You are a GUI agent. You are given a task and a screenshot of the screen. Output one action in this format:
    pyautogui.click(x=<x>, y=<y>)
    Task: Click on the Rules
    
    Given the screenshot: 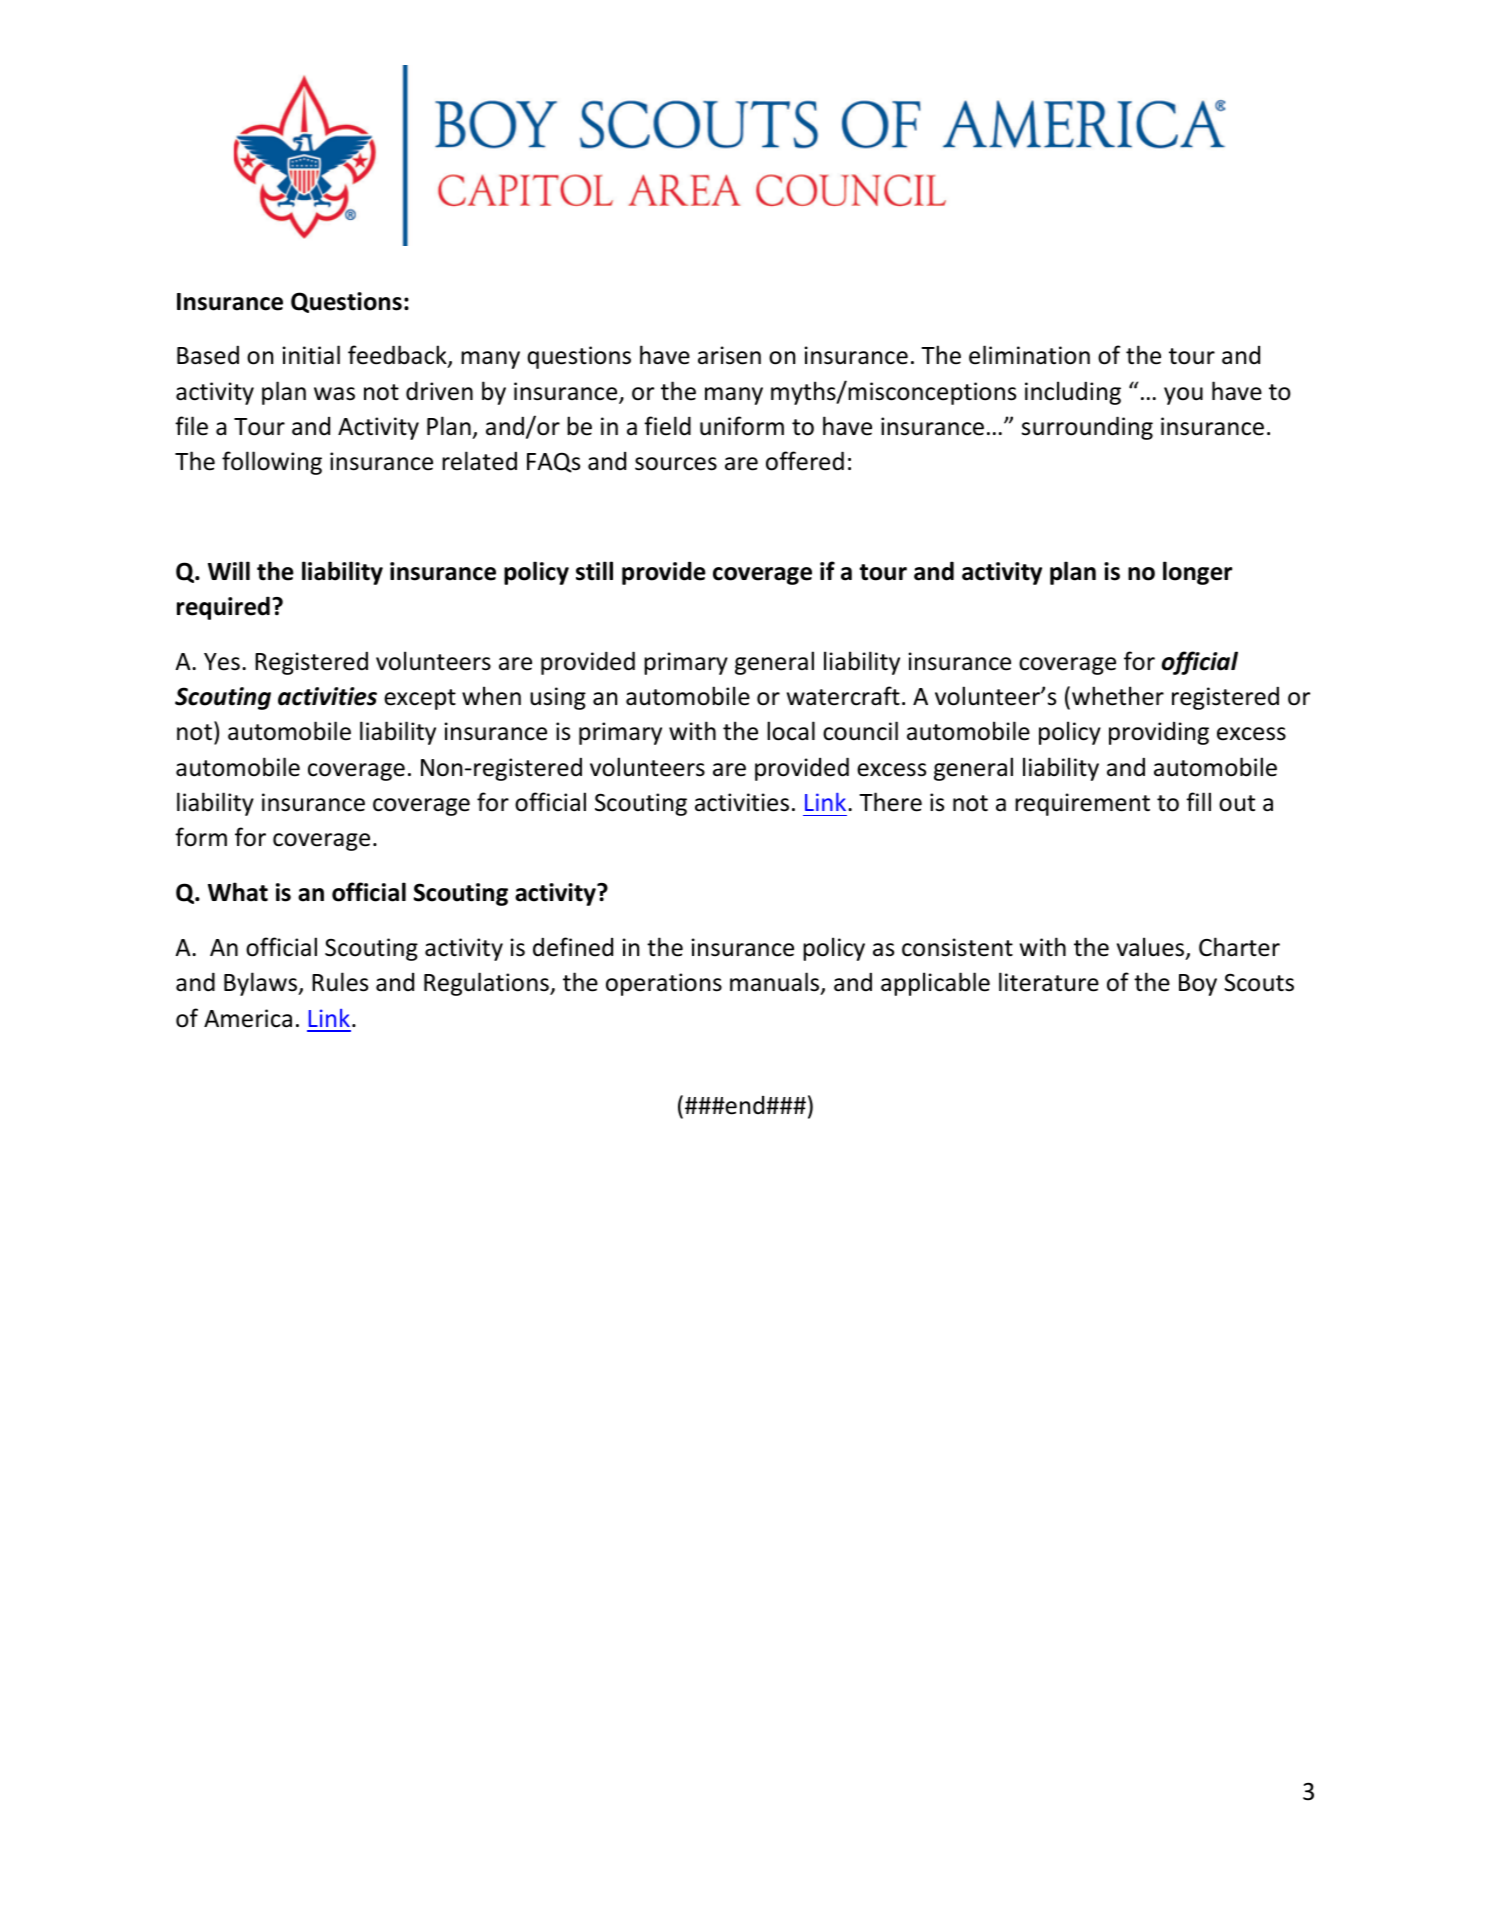 What is the action you would take?
    pyautogui.click(x=340, y=982)
